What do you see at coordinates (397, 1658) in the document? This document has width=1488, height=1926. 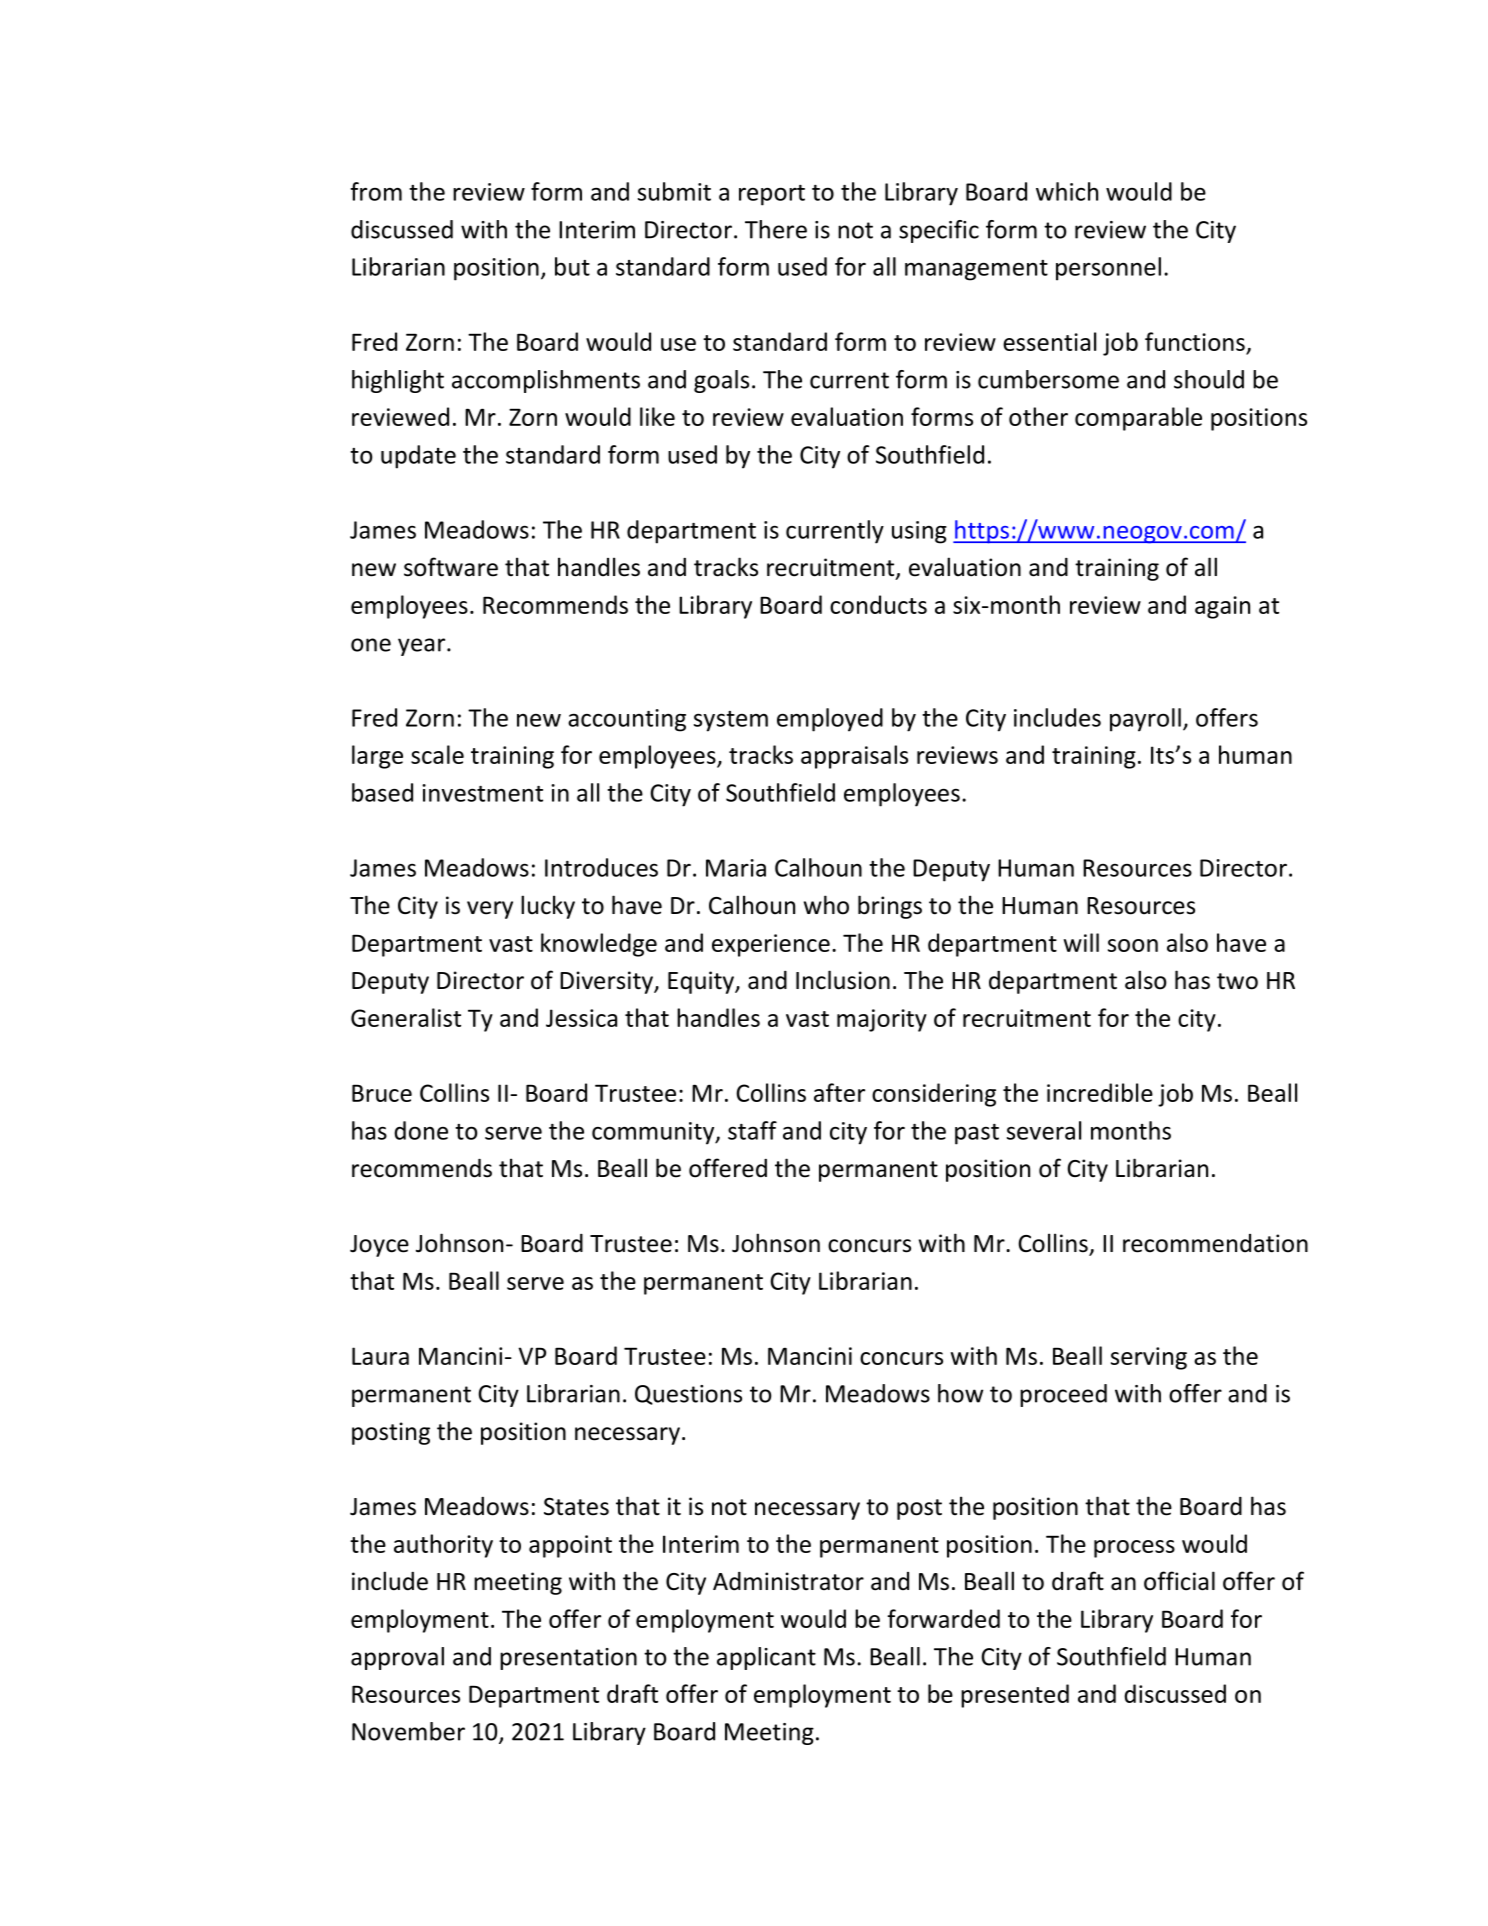 I see `approval` at bounding box center [397, 1658].
